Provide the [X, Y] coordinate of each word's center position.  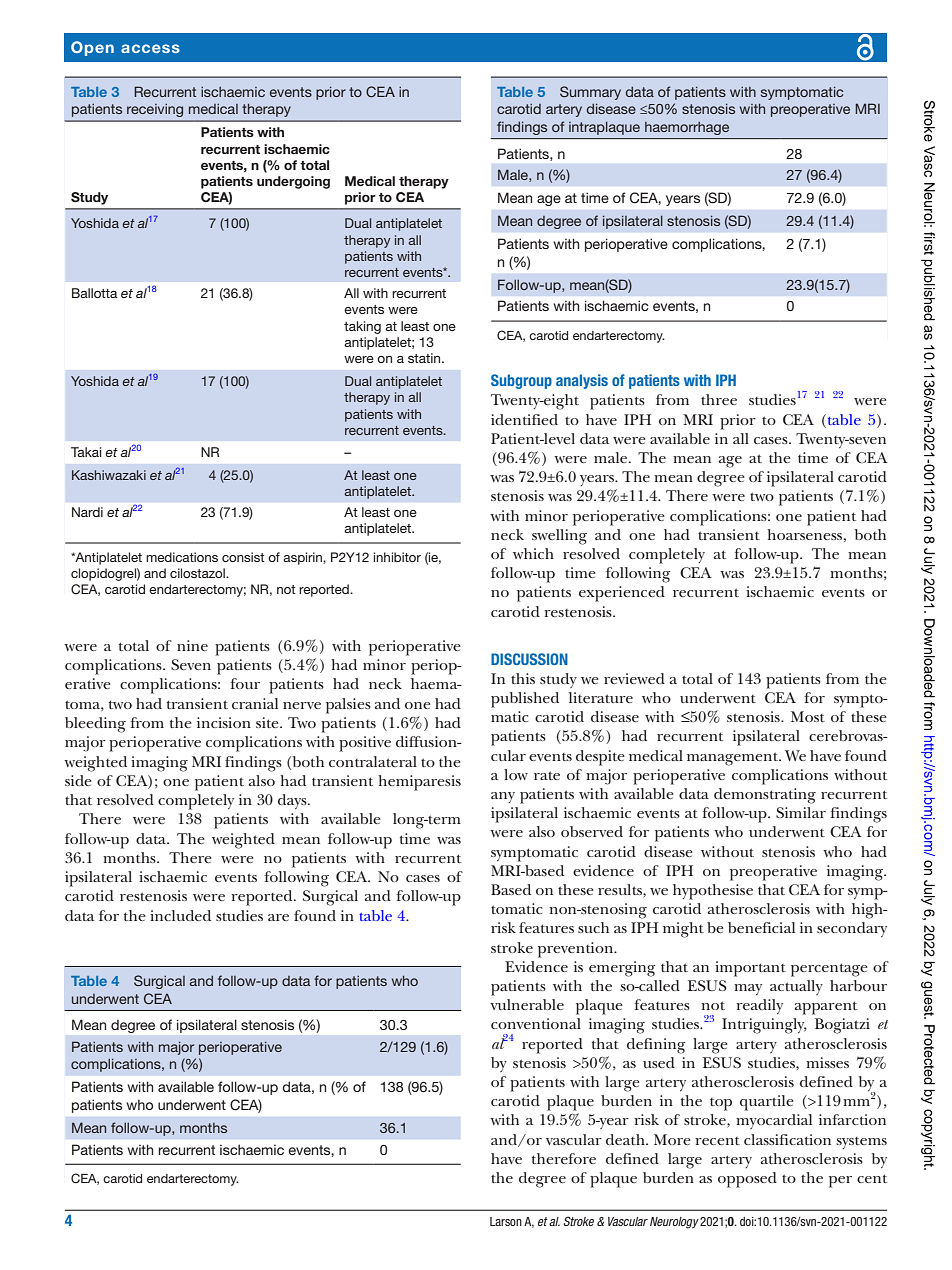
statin [425, 358]
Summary [590, 93]
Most [808, 716]
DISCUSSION [529, 659]
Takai [86, 452]
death [626, 1139]
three [719, 399]
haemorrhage [687, 128]
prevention [577, 950]
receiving [155, 110]
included [180, 915]
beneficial [761, 927]
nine [192, 645]
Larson [506, 1221]
